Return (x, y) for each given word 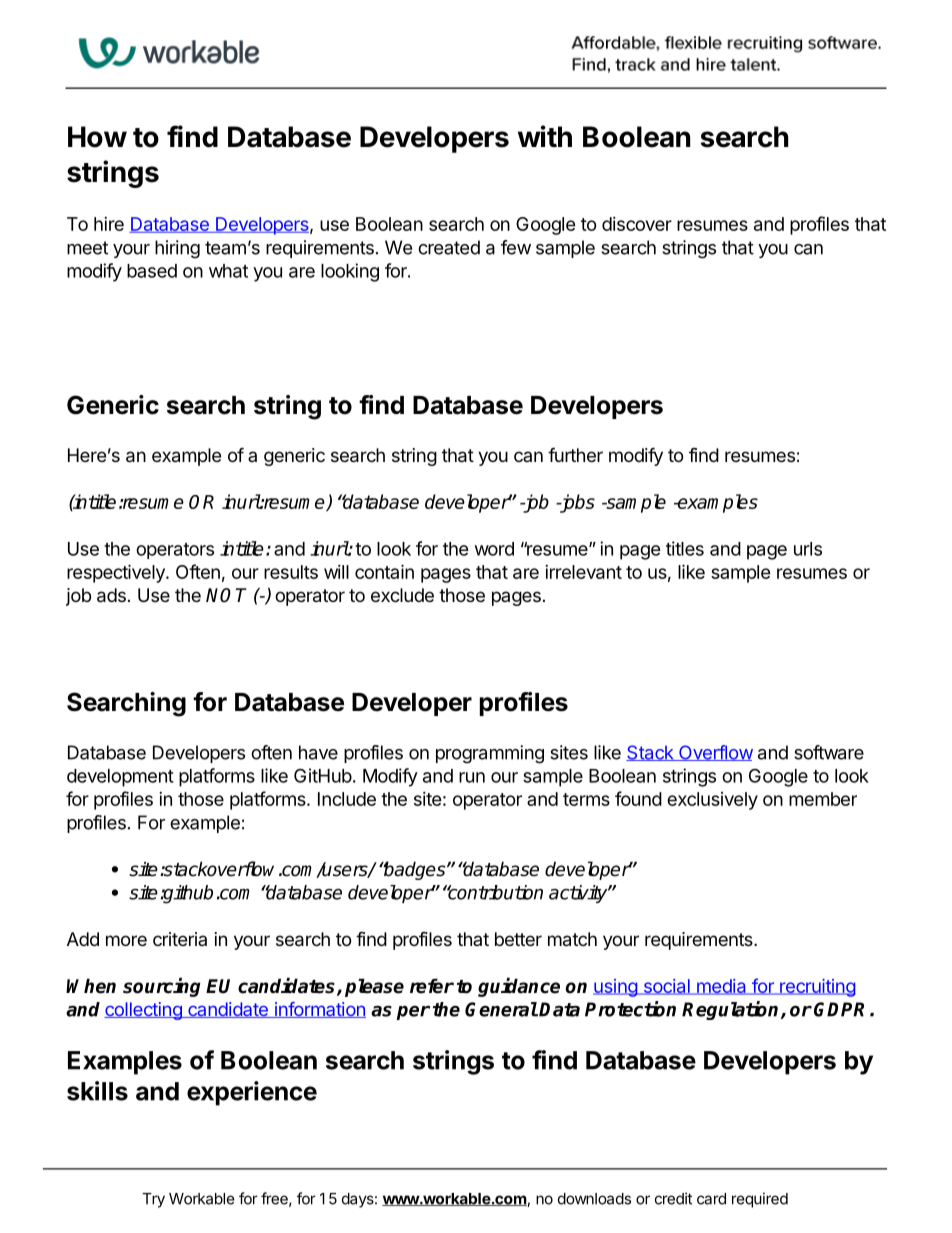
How (97, 137)
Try (153, 1200)
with (545, 136)
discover (637, 224)
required (760, 1200)
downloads (594, 1199)
